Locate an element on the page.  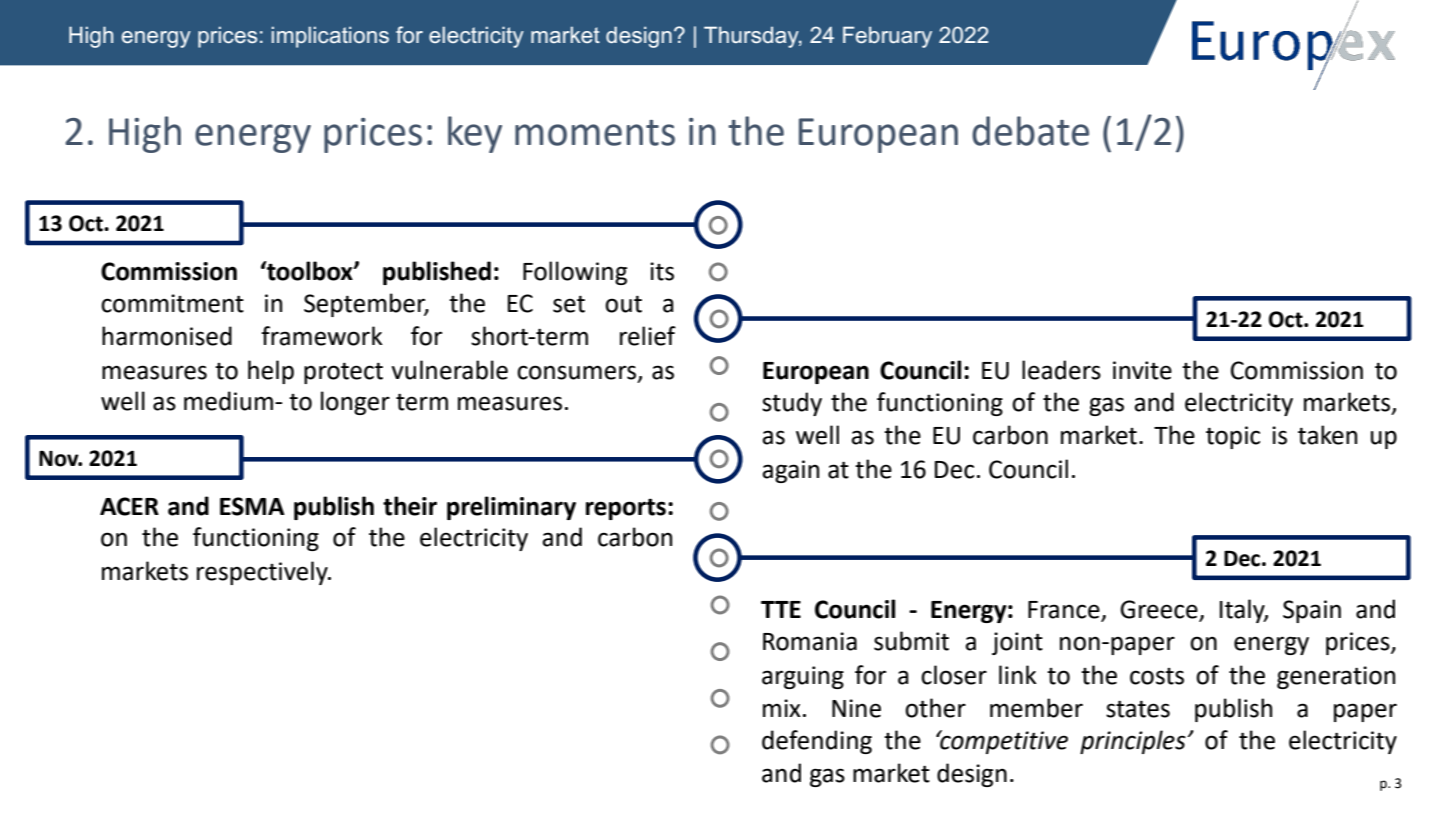
debate is located at coordinates (1030, 131).
